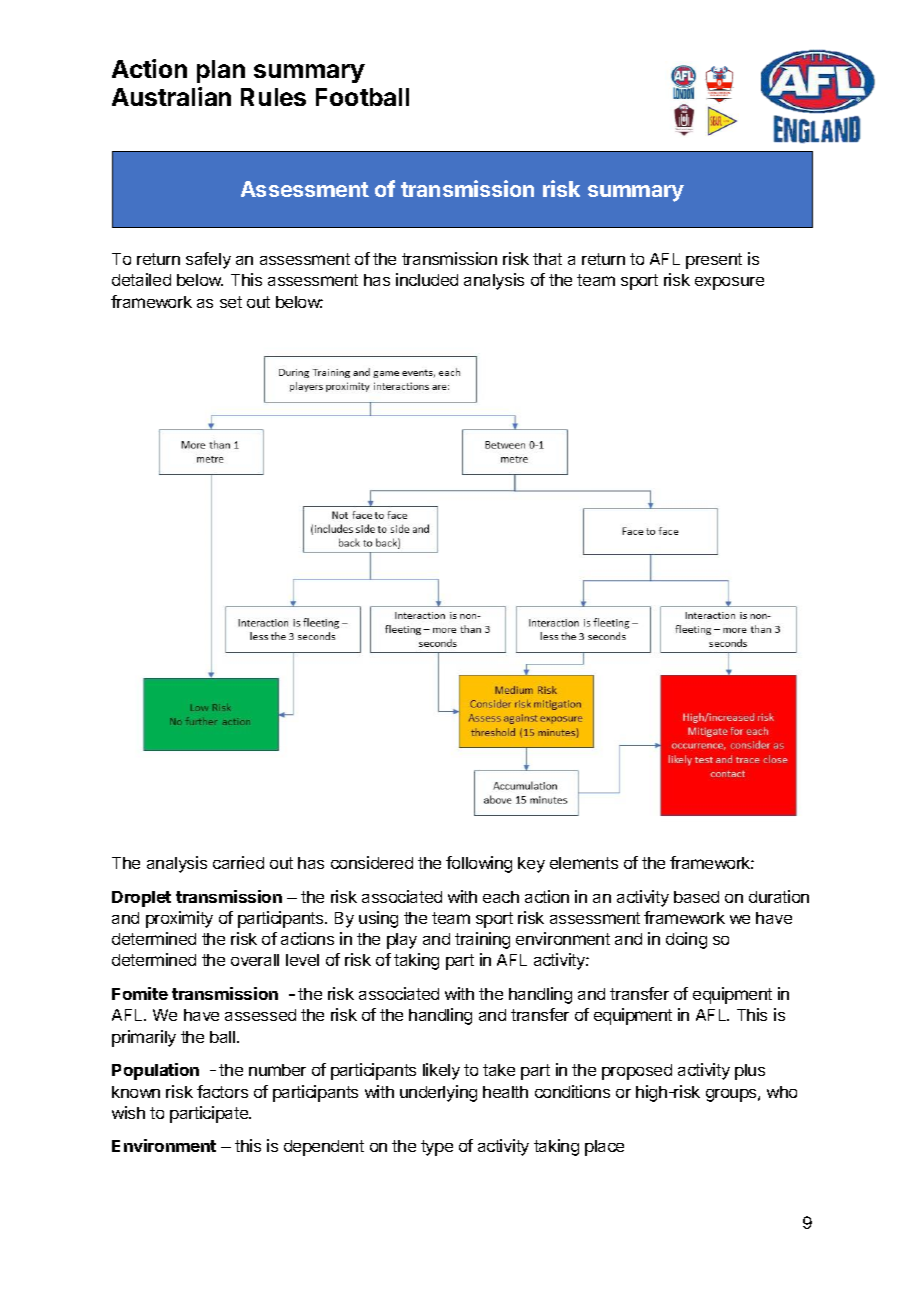  What do you see at coordinates (427, 279) in the page?
I see `included` at bounding box center [427, 279].
